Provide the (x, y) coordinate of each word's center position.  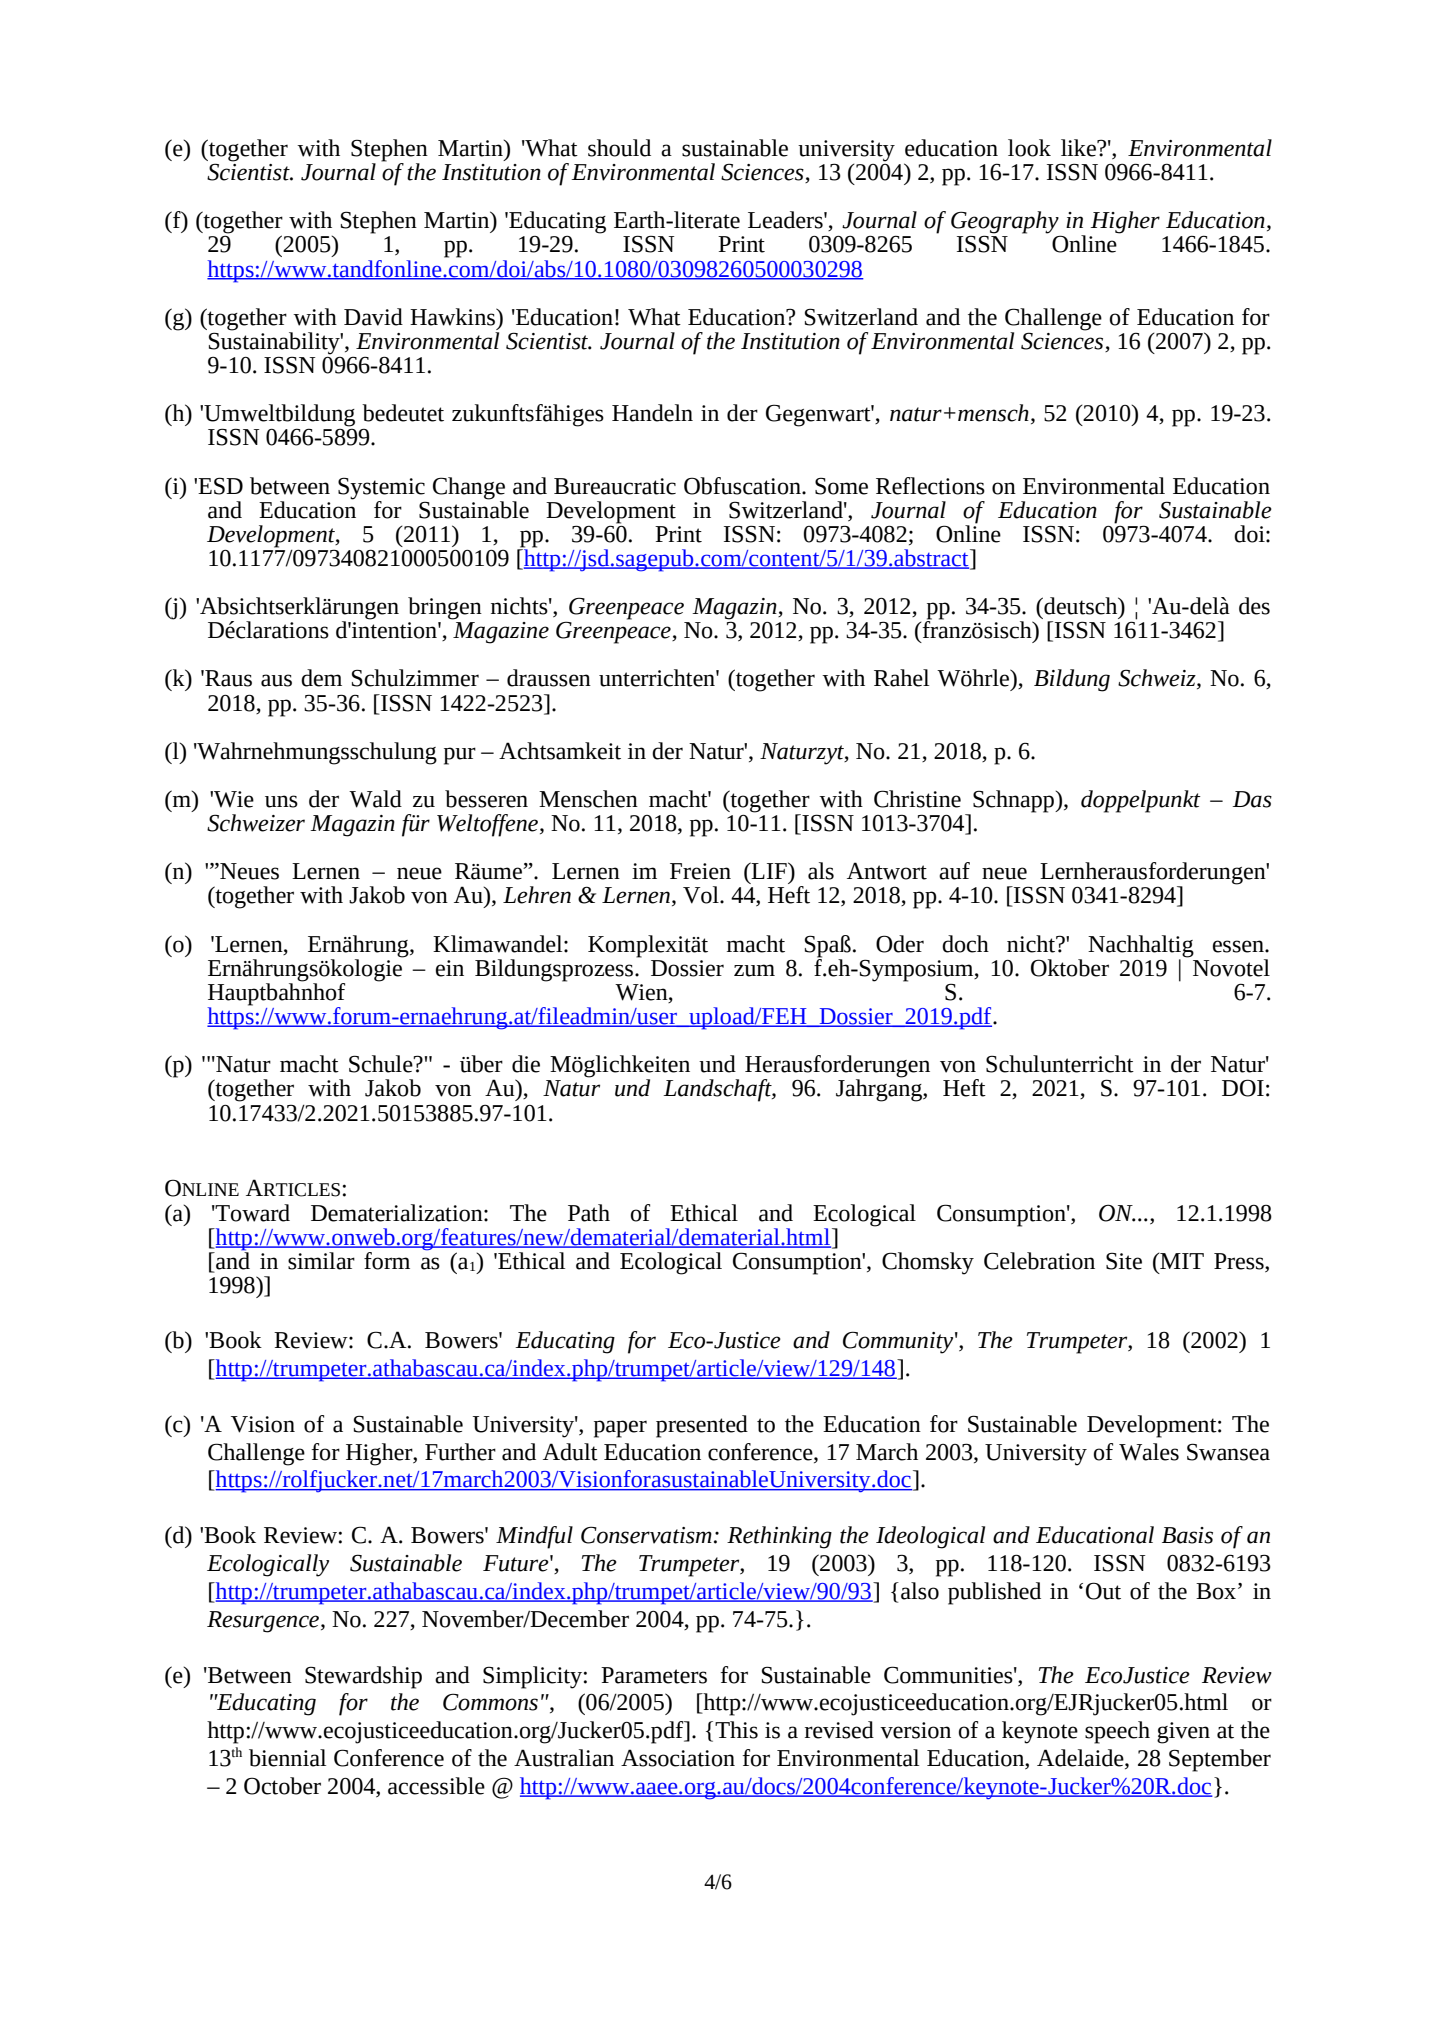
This (736, 1730)
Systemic (381, 488)
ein (450, 968)
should (619, 148)
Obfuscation (743, 486)
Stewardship (363, 1677)
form (387, 1261)
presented (702, 1426)
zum (754, 970)
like (1079, 148)
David (373, 317)
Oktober (1070, 968)
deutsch (1081, 606)
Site (1124, 1261)
